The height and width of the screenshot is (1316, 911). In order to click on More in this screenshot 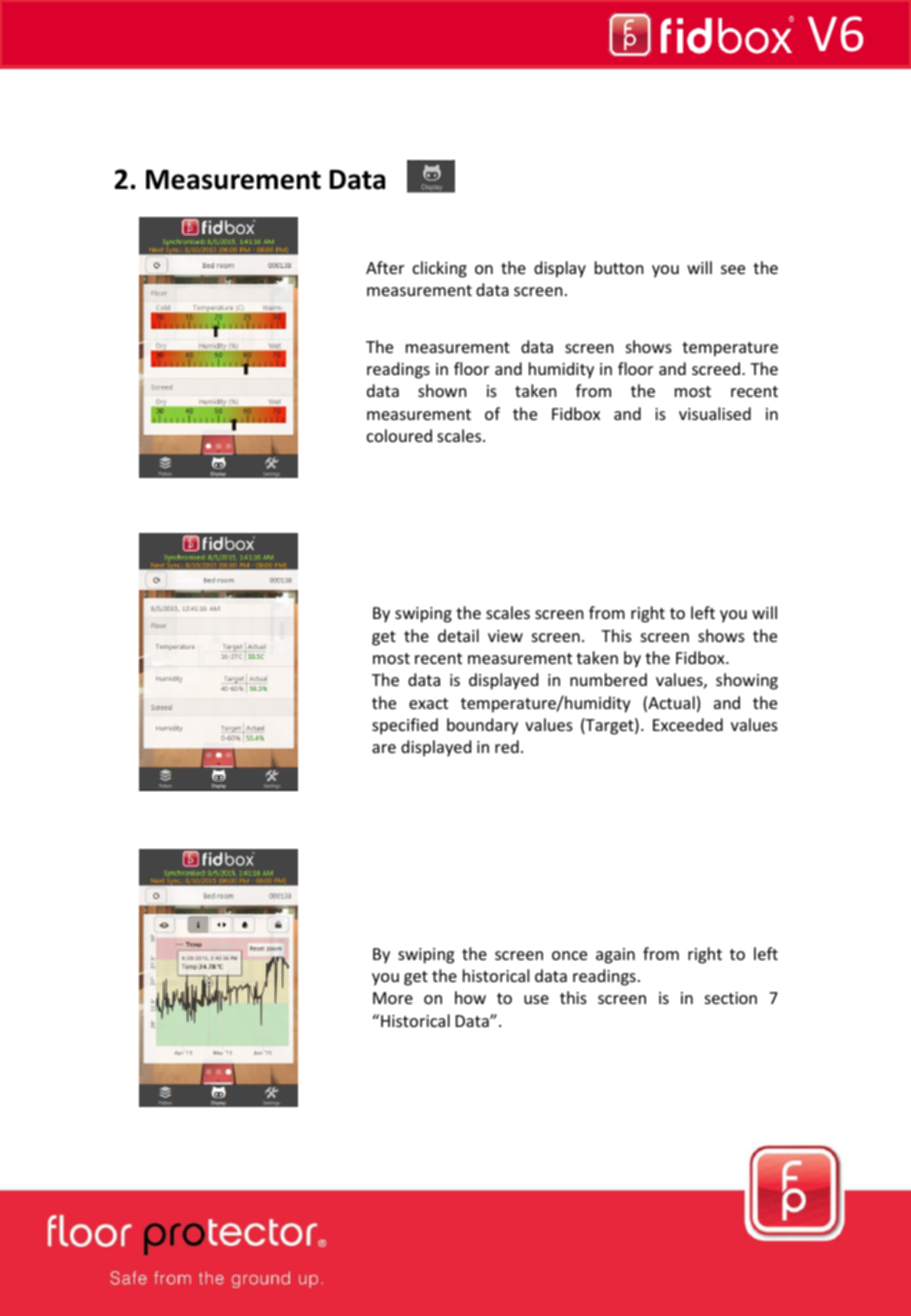, I will do `click(393, 998)`.
